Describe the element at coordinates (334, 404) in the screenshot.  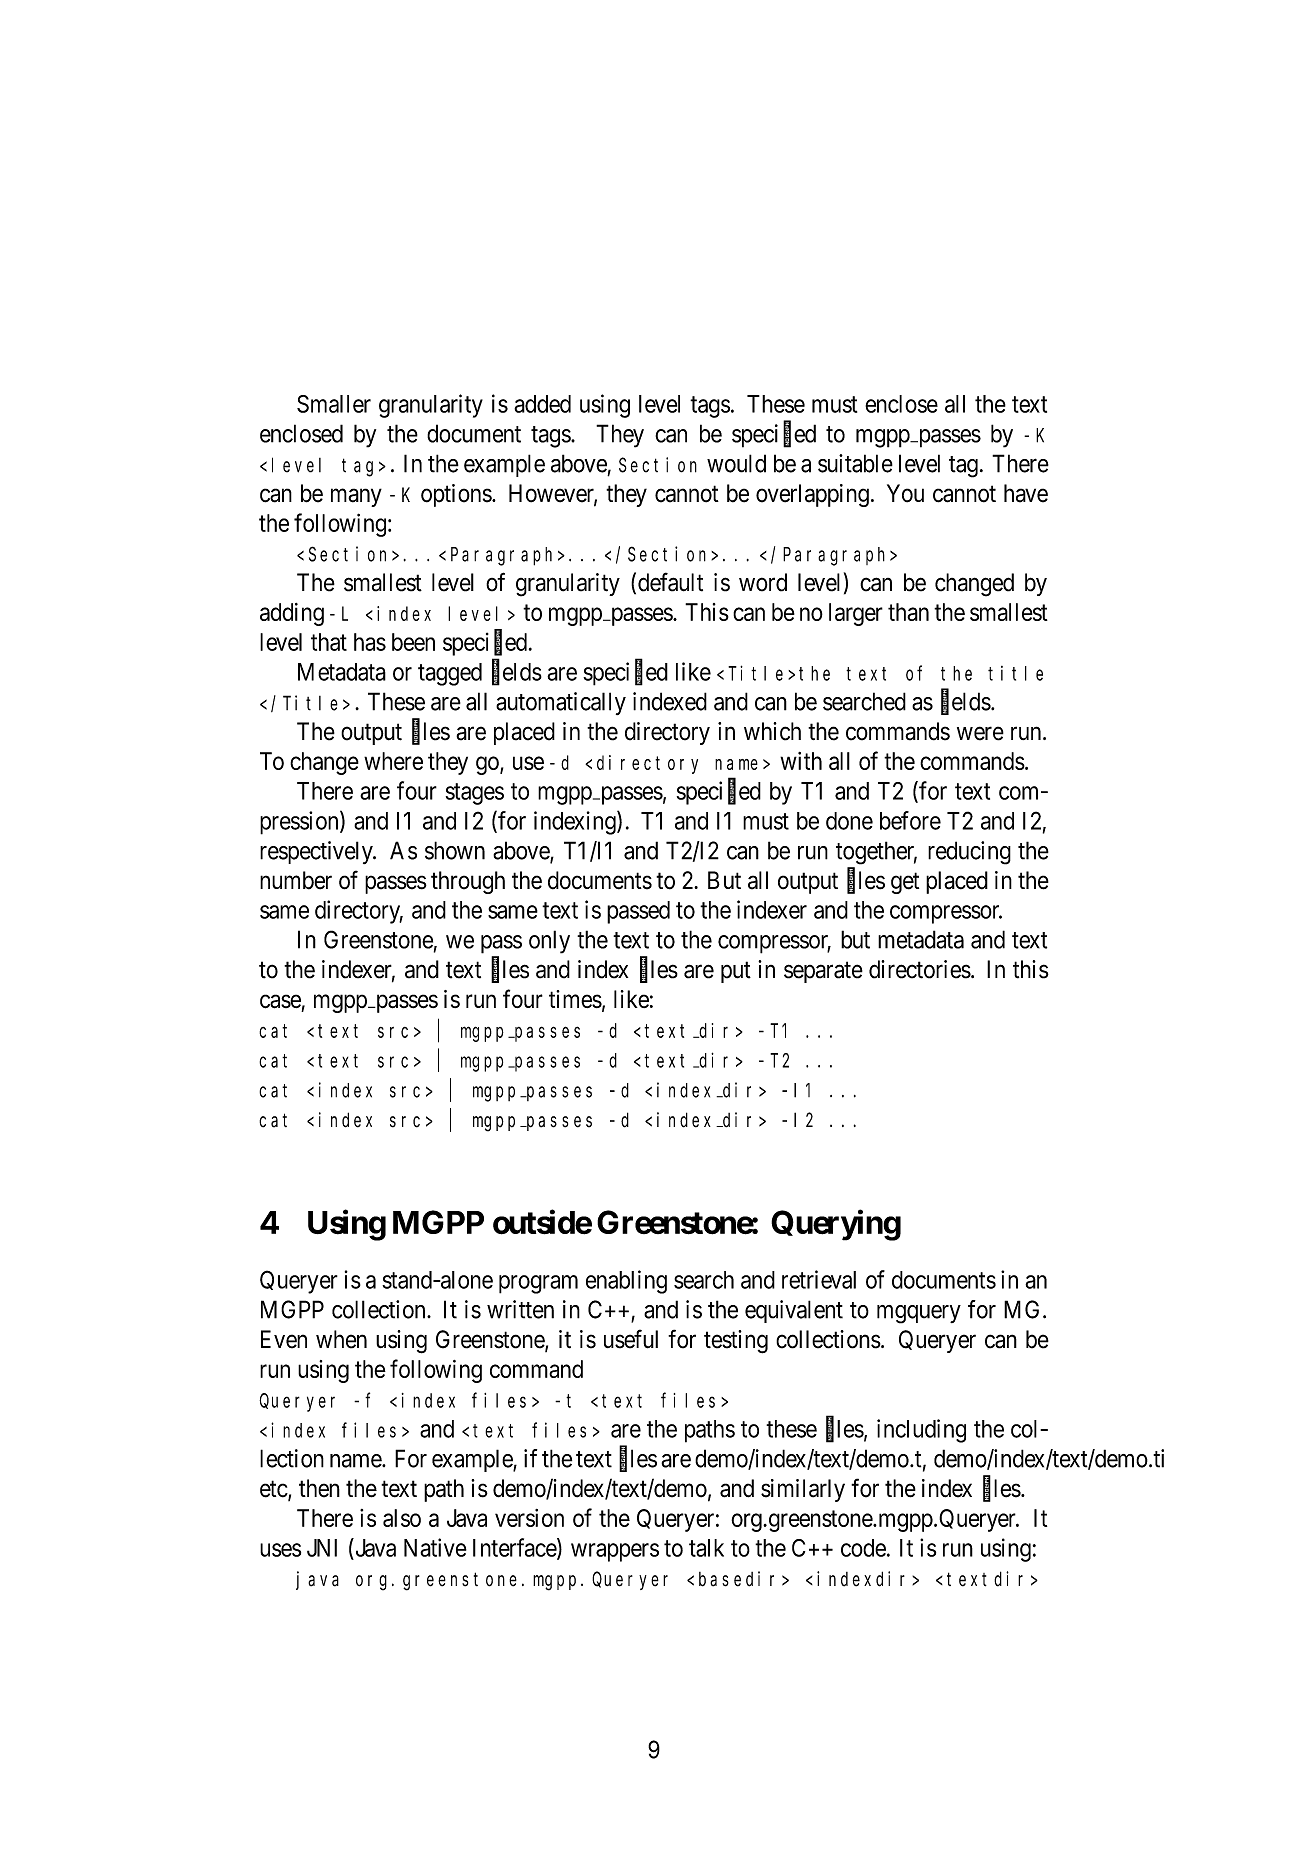
I see `Smaller` at that location.
